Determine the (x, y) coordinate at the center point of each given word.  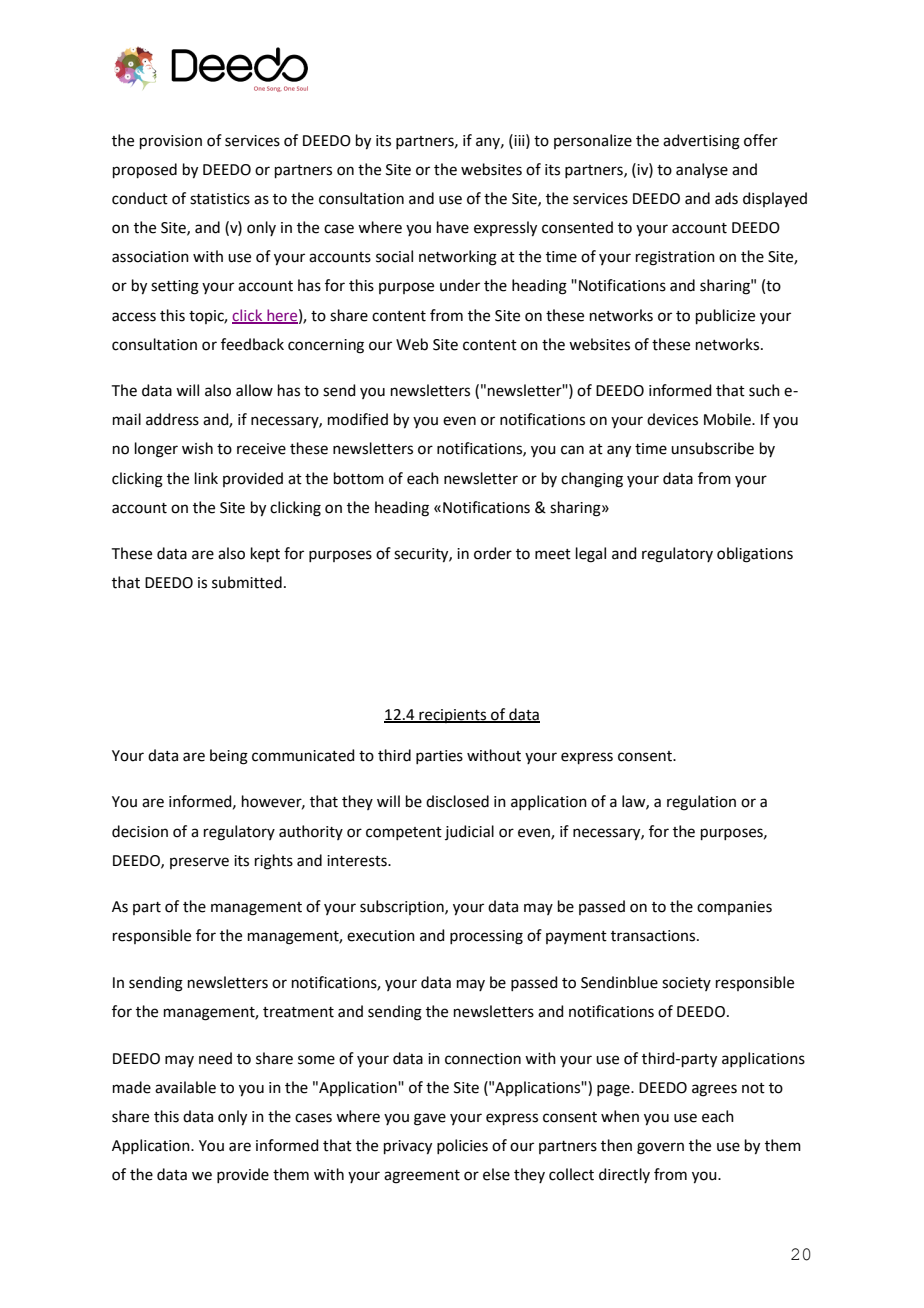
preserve (199, 863)
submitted (247, 582)
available (185, 1087)
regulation (701, 803)
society (686, 984)
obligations (755, 555)
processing (486, 937)
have (453, 227)
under (460, 285)
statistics (220, 199)
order (493, 553)
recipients (453, 716)
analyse (702, 170)
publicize (725, 316)
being (229, 757)
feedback (252, 344)
